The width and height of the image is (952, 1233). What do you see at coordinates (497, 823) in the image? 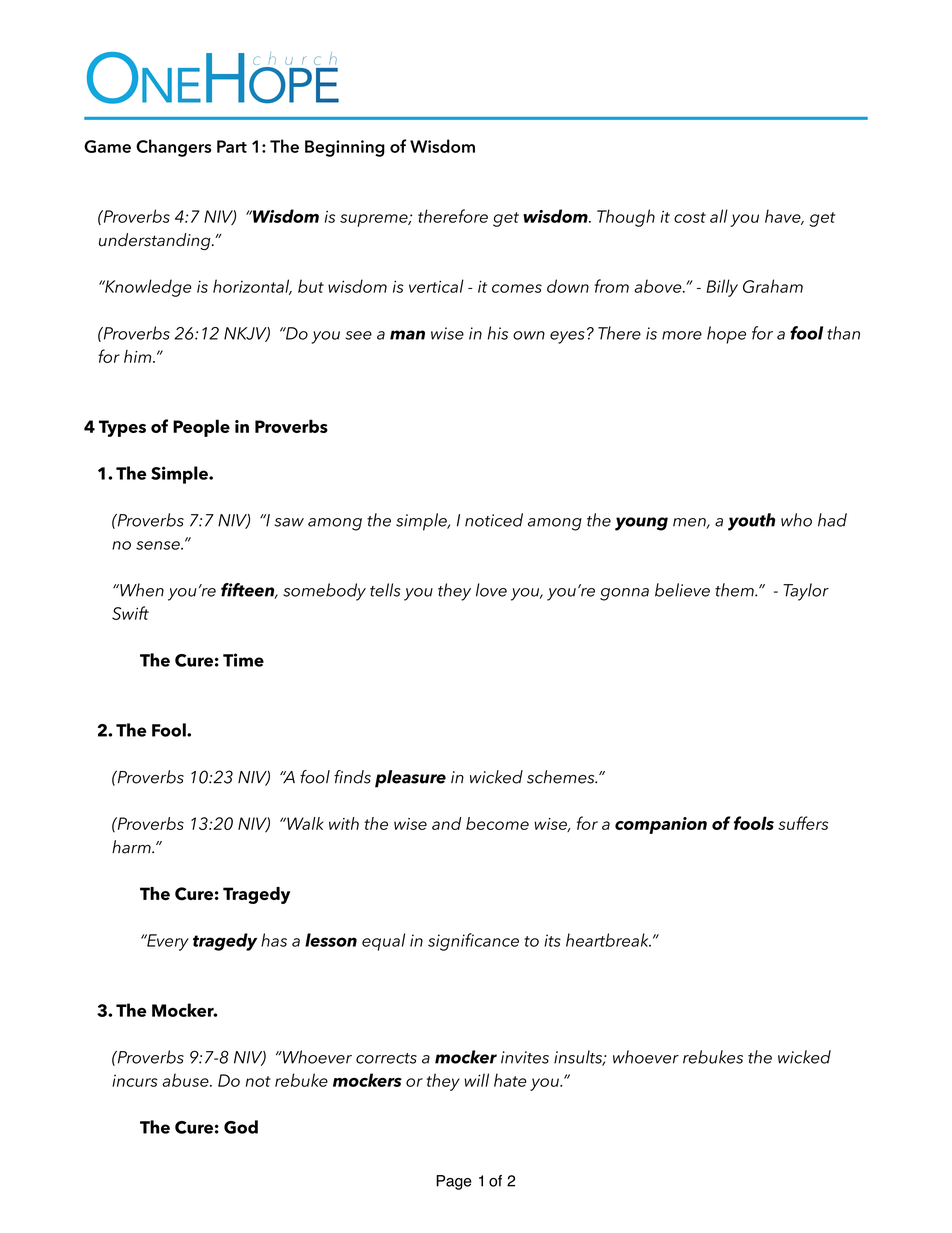
I see `become` at bounding box center [497, 823].
